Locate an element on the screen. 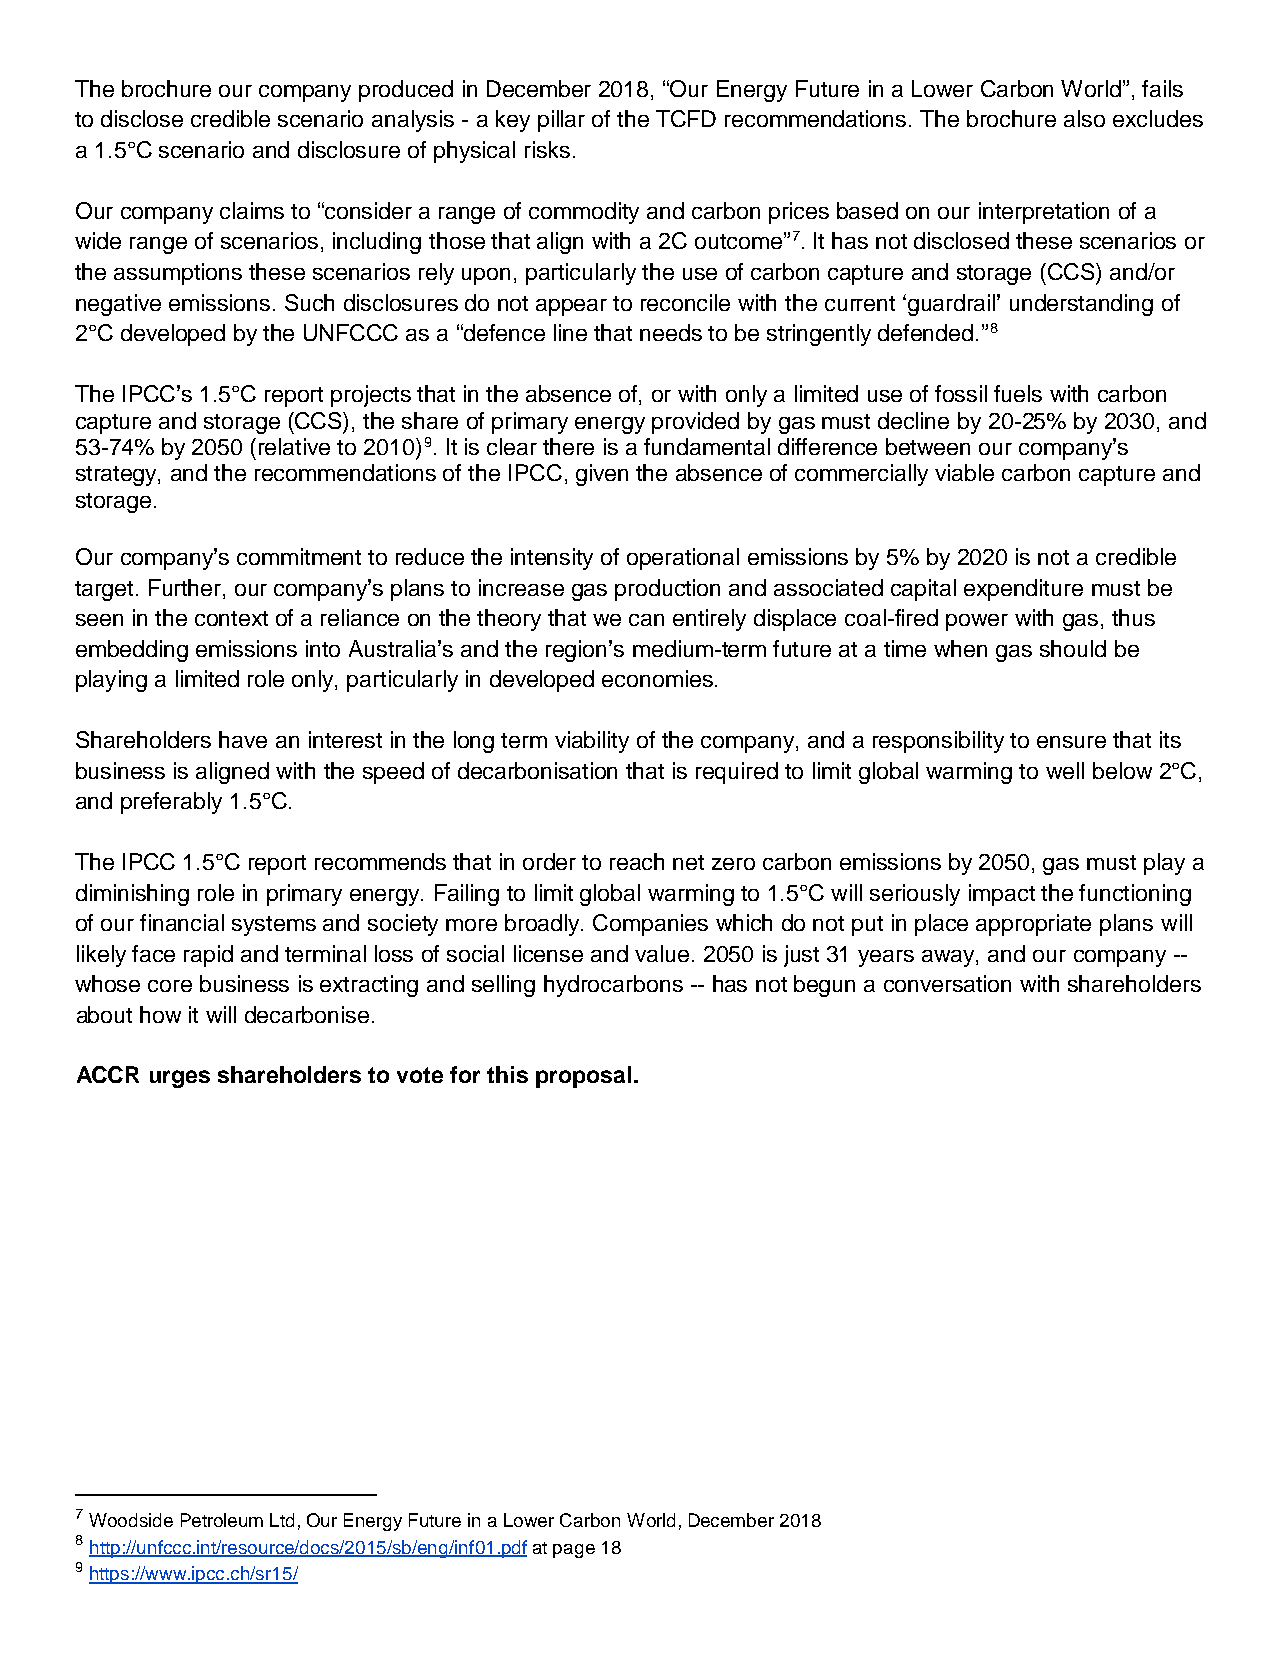 This screenshot has width=1283, height=1661. reach is located at coordinates (637, 861).
